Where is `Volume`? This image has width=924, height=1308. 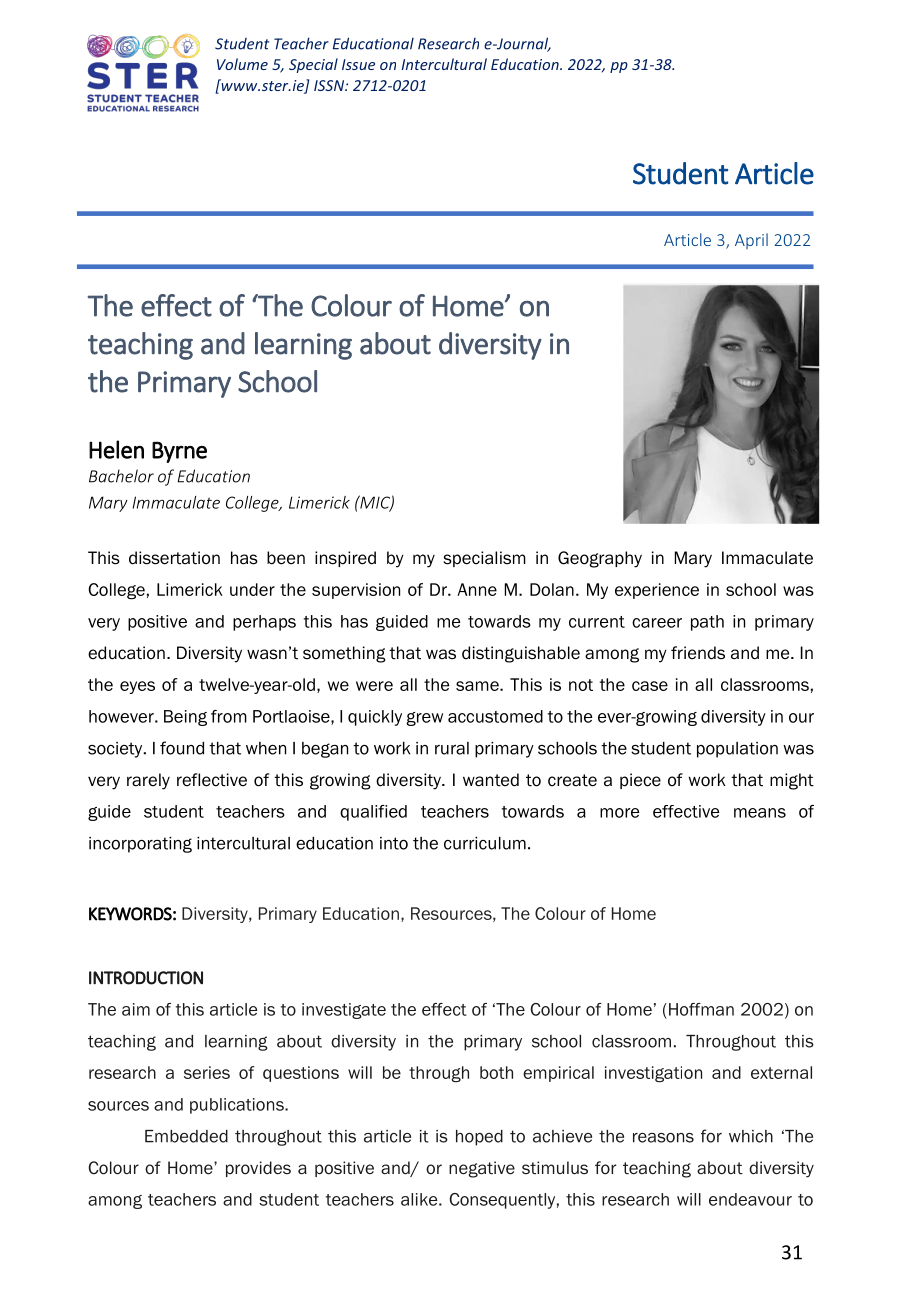 Volume is located at coordinates (242, 64).
